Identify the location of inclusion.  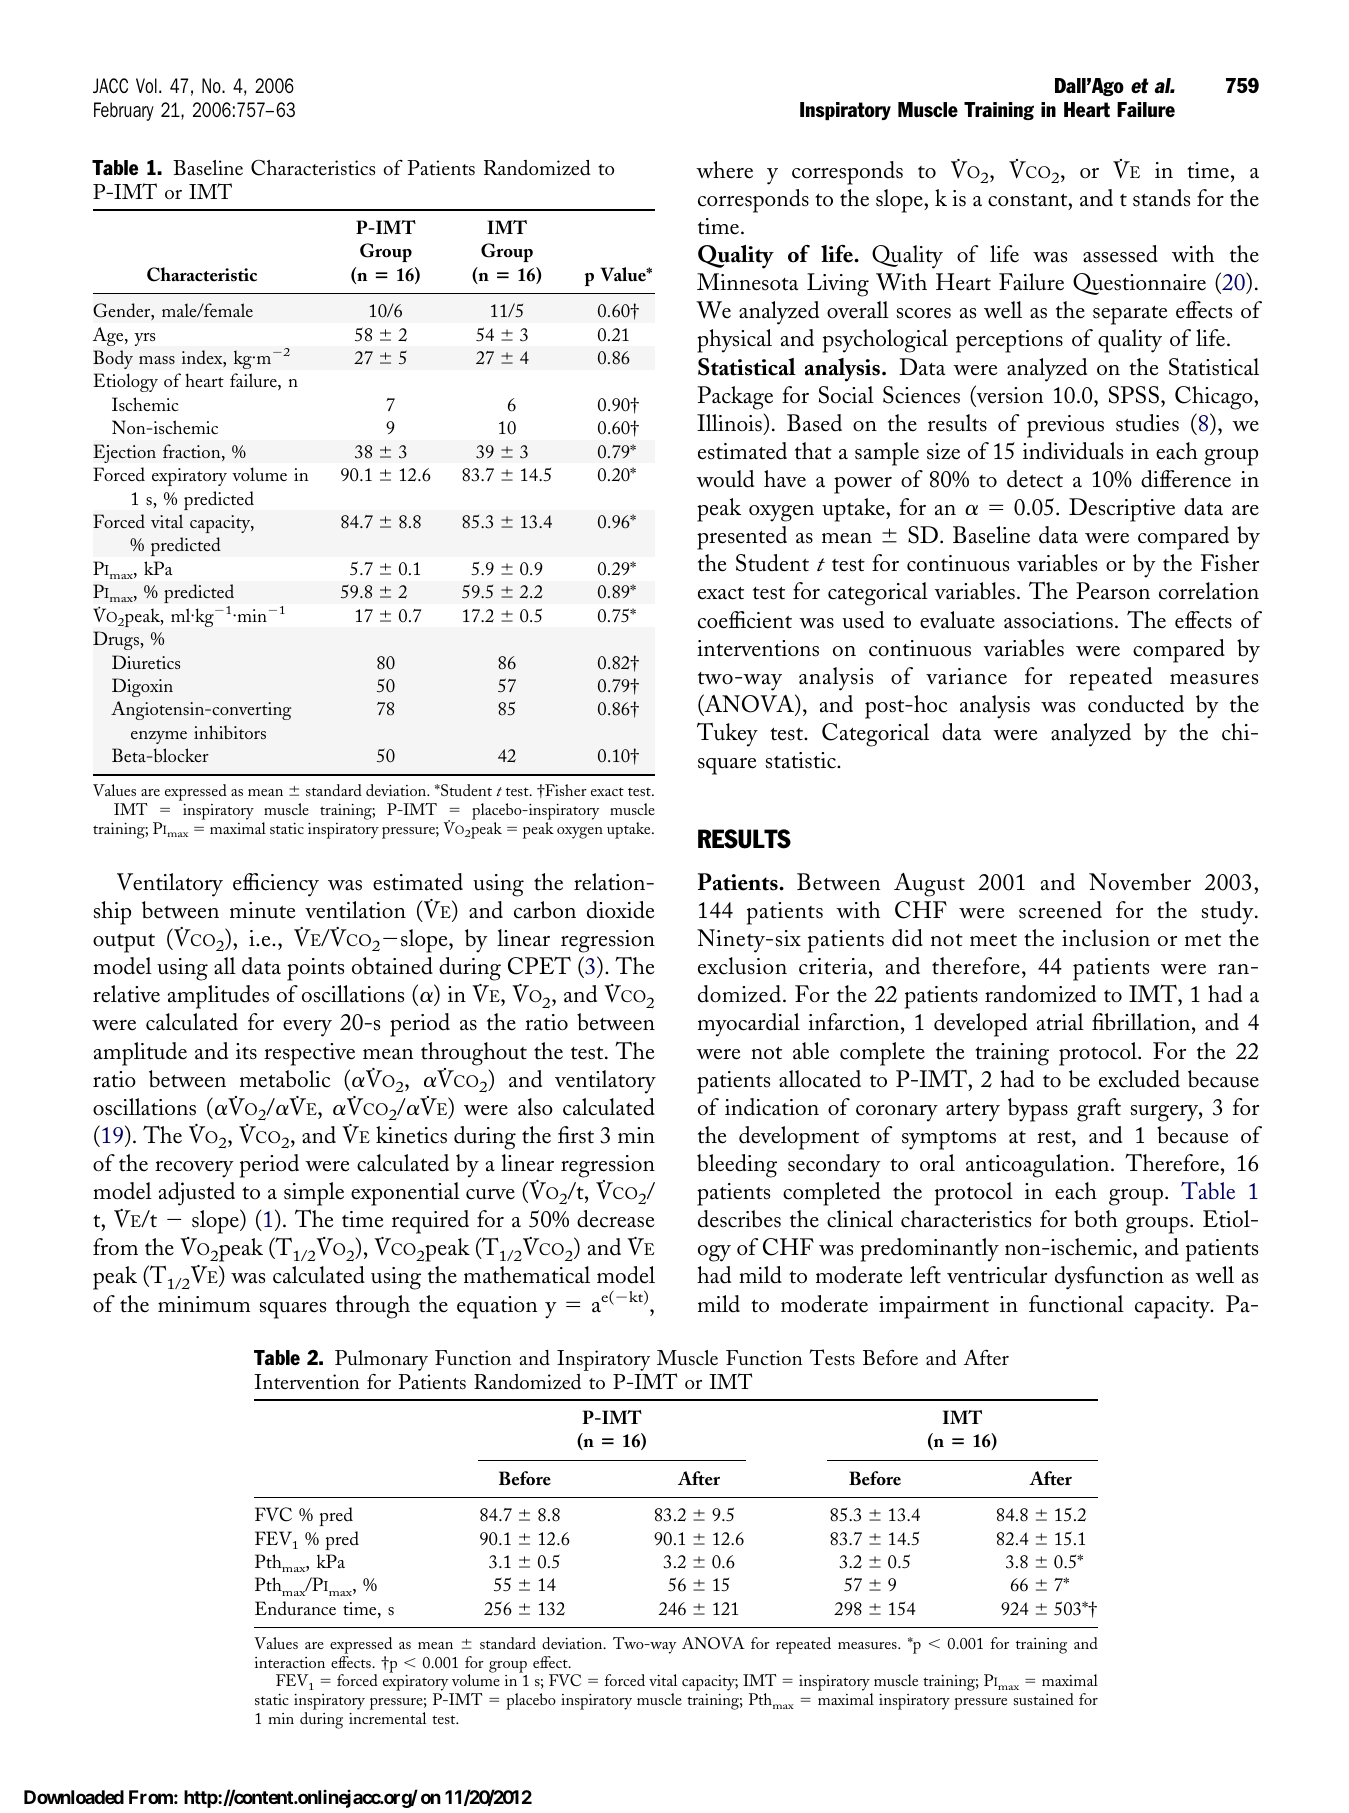
(1106, 938).
